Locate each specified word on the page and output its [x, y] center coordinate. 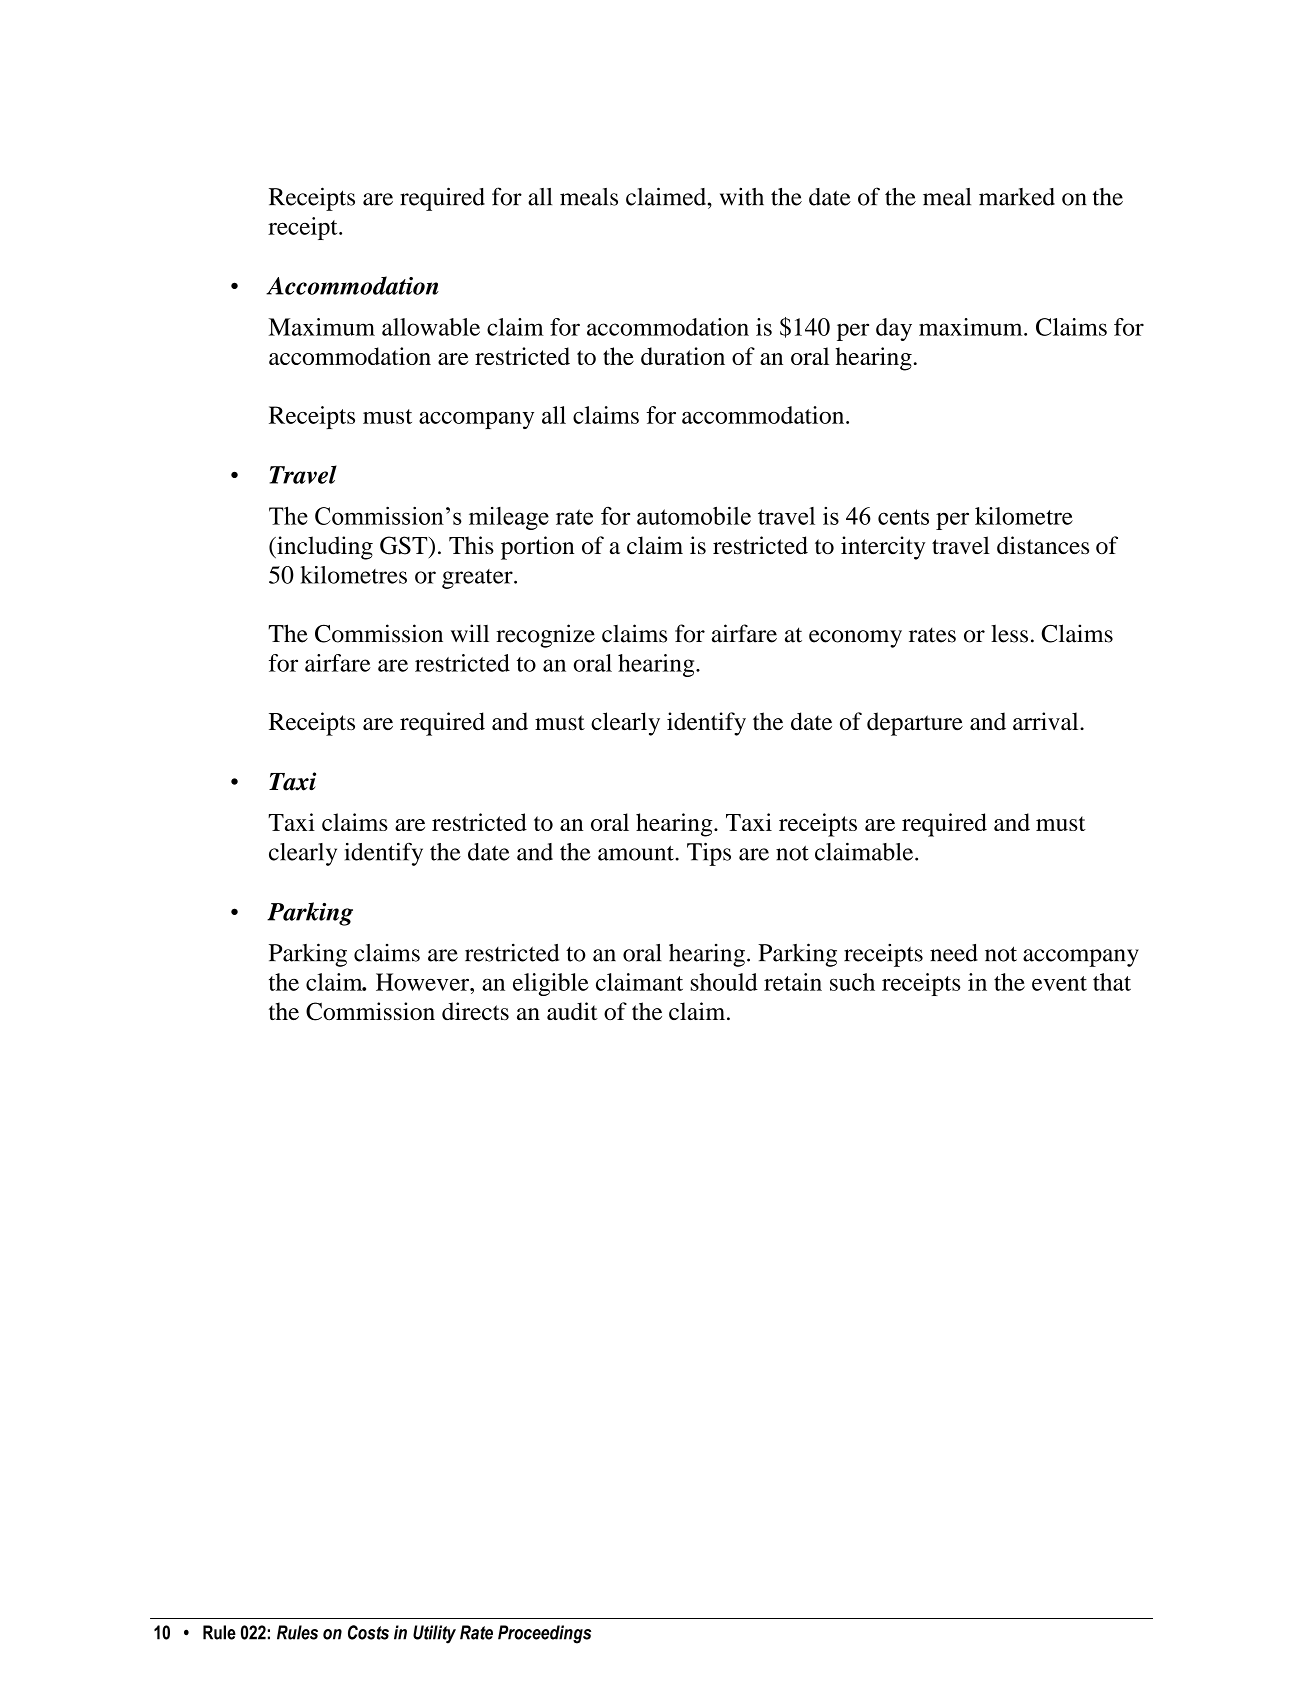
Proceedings [544, 1634]
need [954, 953]
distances [1043, 545]
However [424, 982]
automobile [694, 515]
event [1059, 983]
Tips [709, 854]
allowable [431, 327]
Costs [368, 1632]
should [724, 982]
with [742, 196]
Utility [434, 1634]
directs [475, 1011]
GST [405, 546]
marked [1017, 197]
